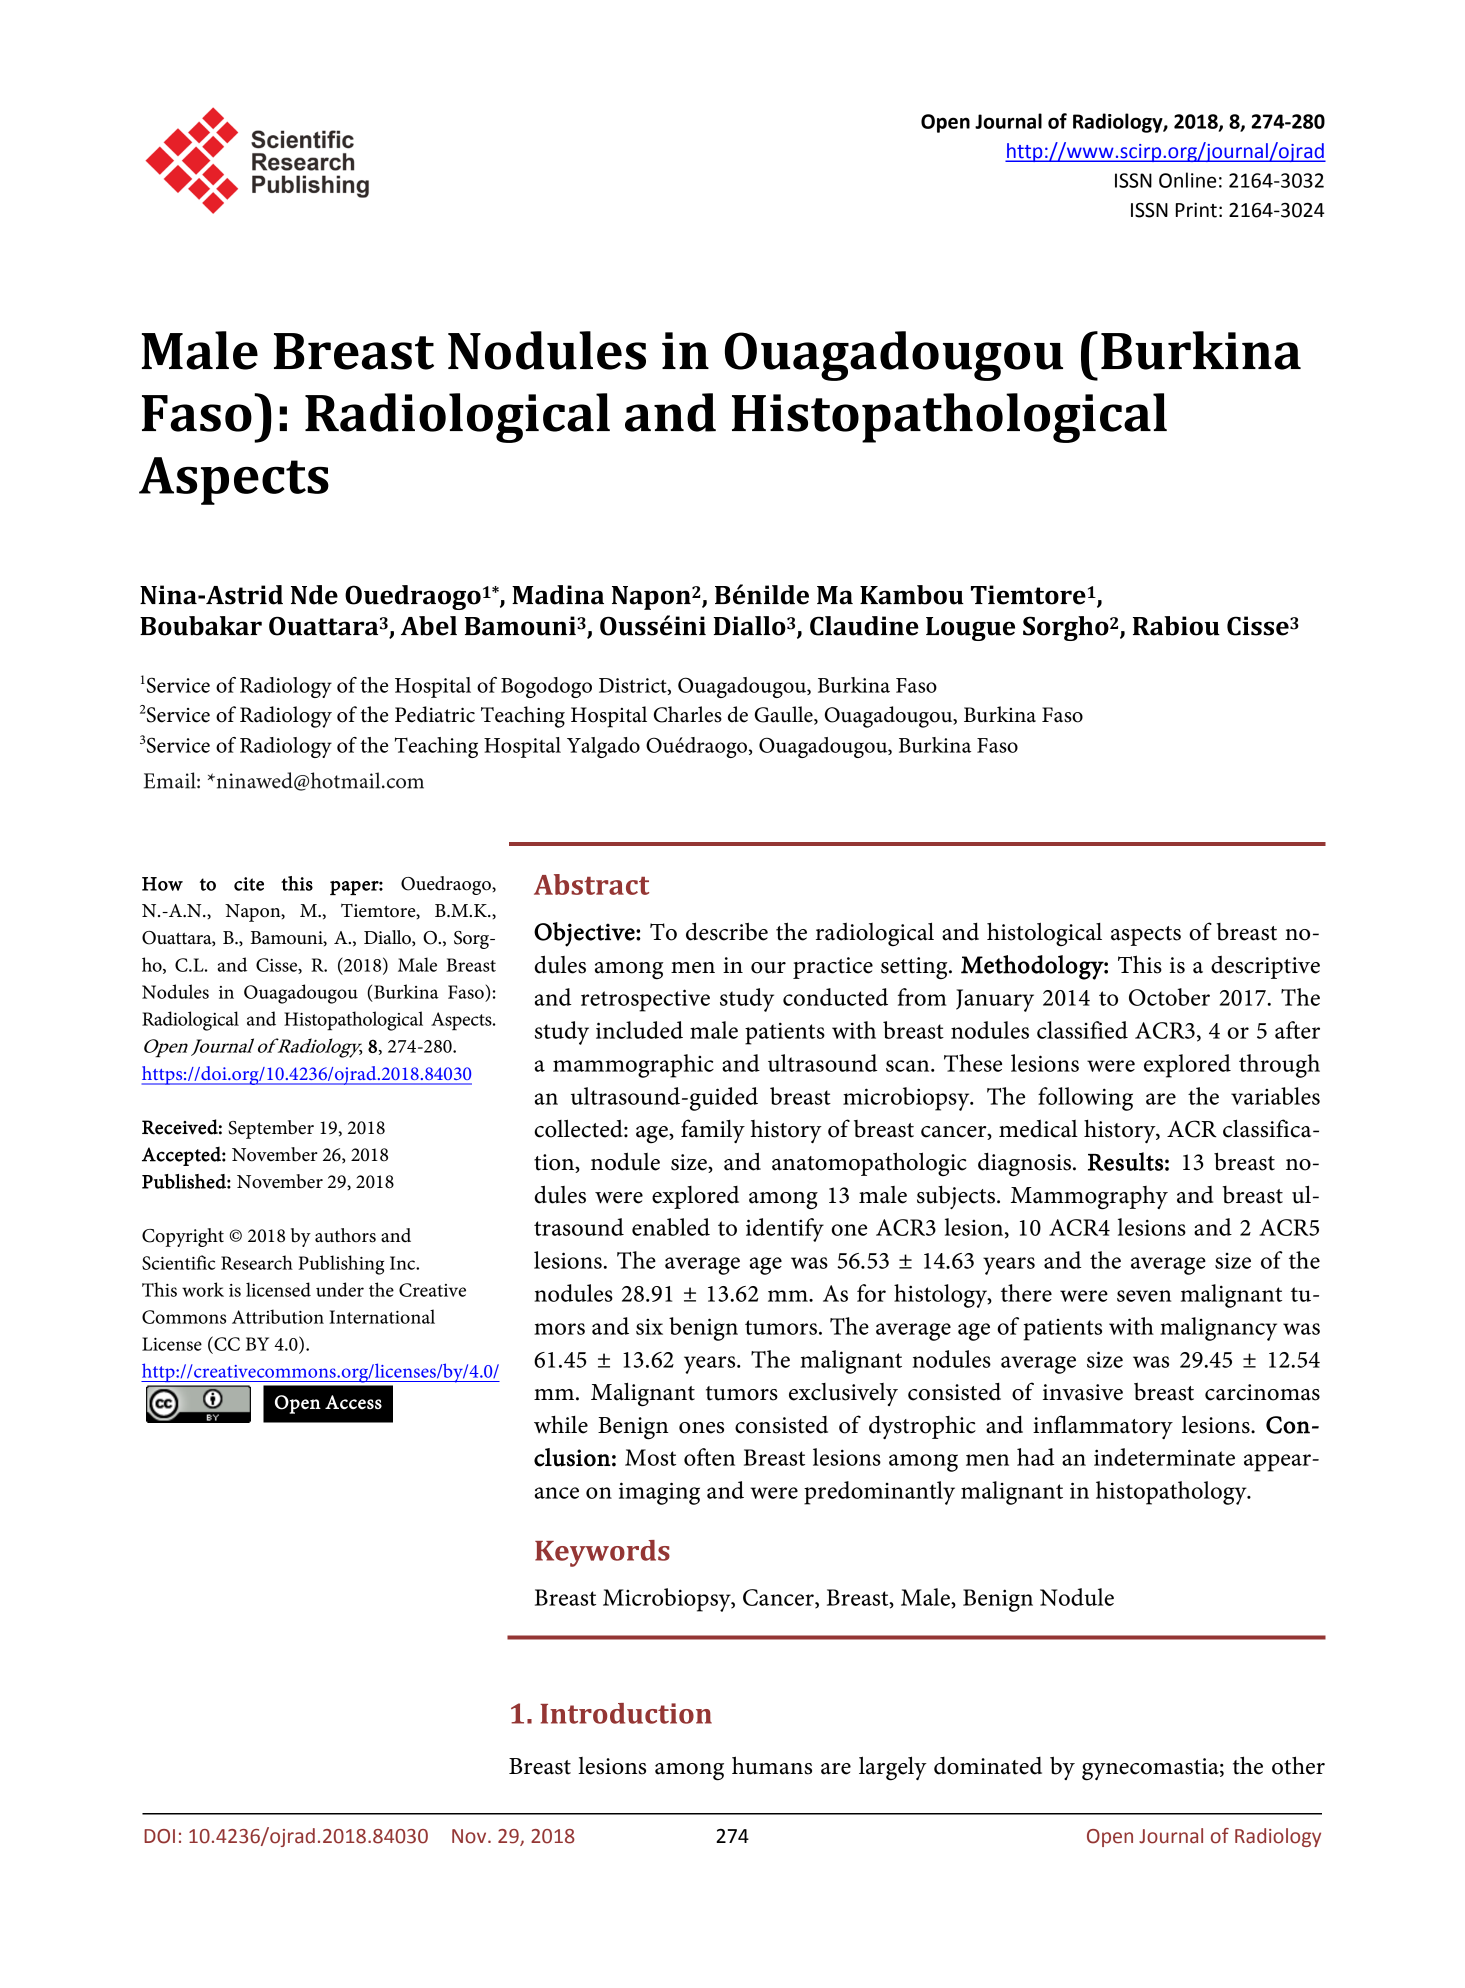  I want to click on describe, so click(727, 931).
